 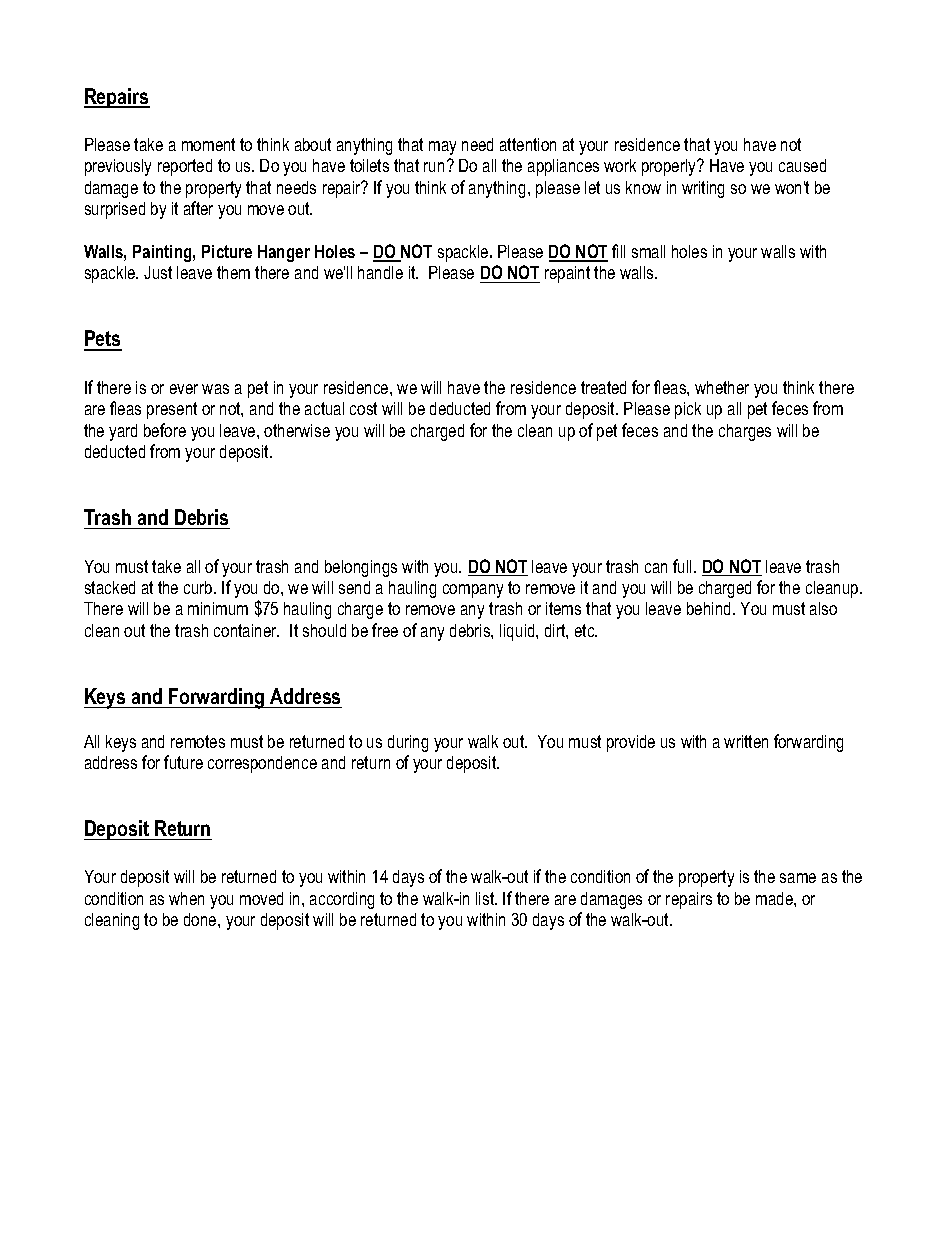 What do you see at coordinates (186, 898) in the screenshot?
I see `when` at bounding box center [186, 898].
